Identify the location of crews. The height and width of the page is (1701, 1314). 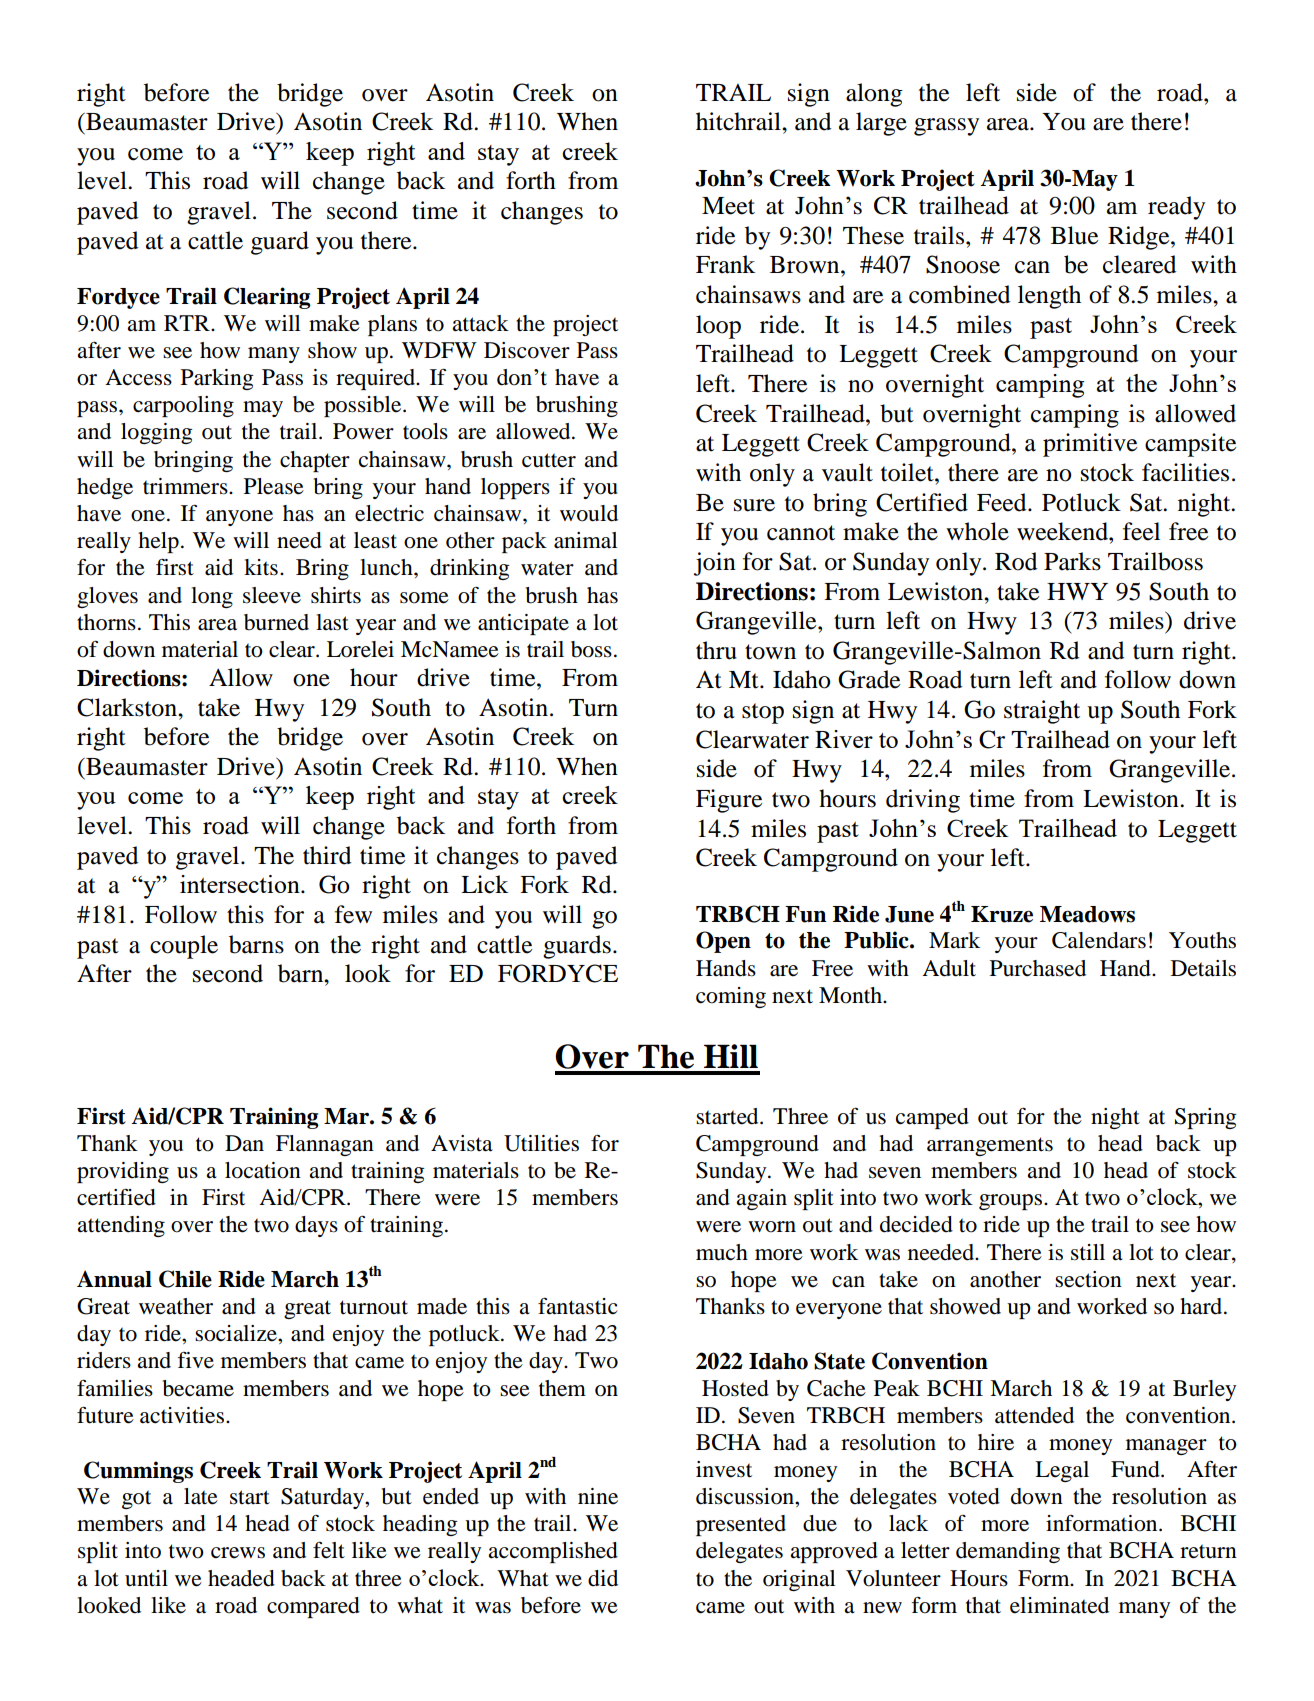
(238, 1553).
